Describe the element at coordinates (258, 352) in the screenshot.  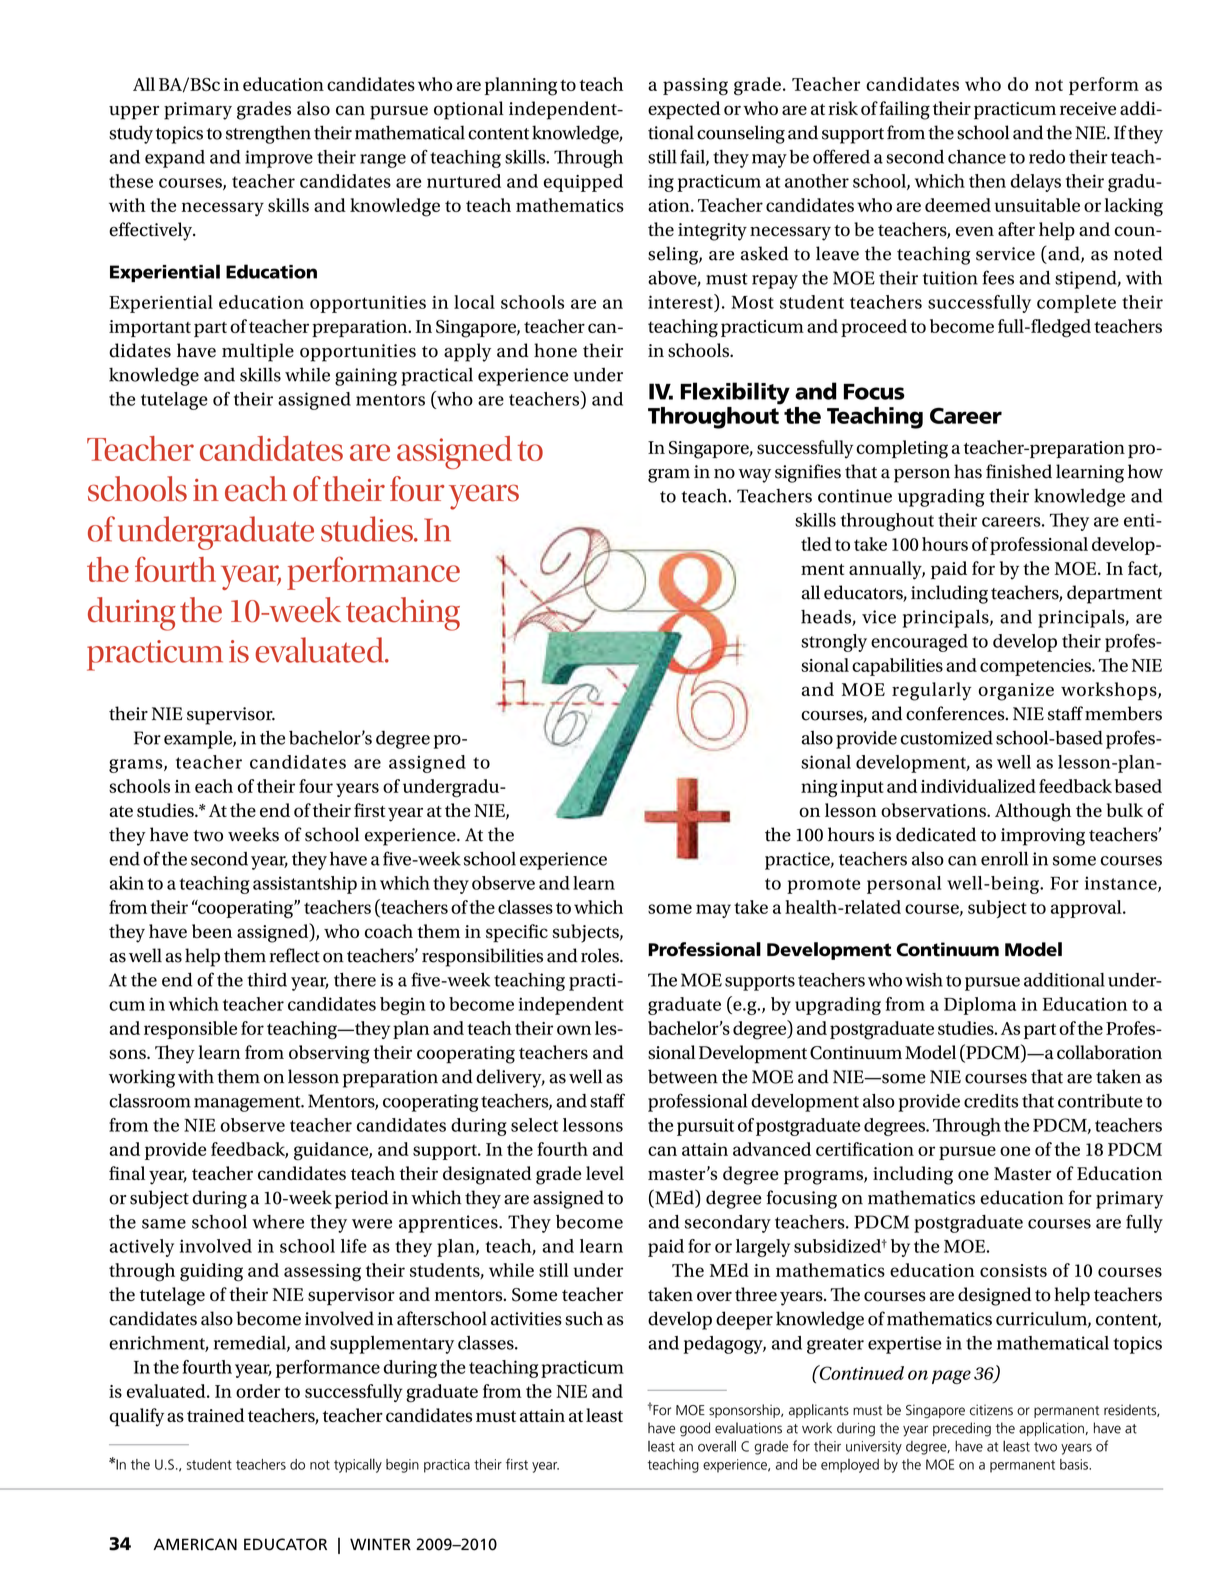
I see `multiple` at that location.
